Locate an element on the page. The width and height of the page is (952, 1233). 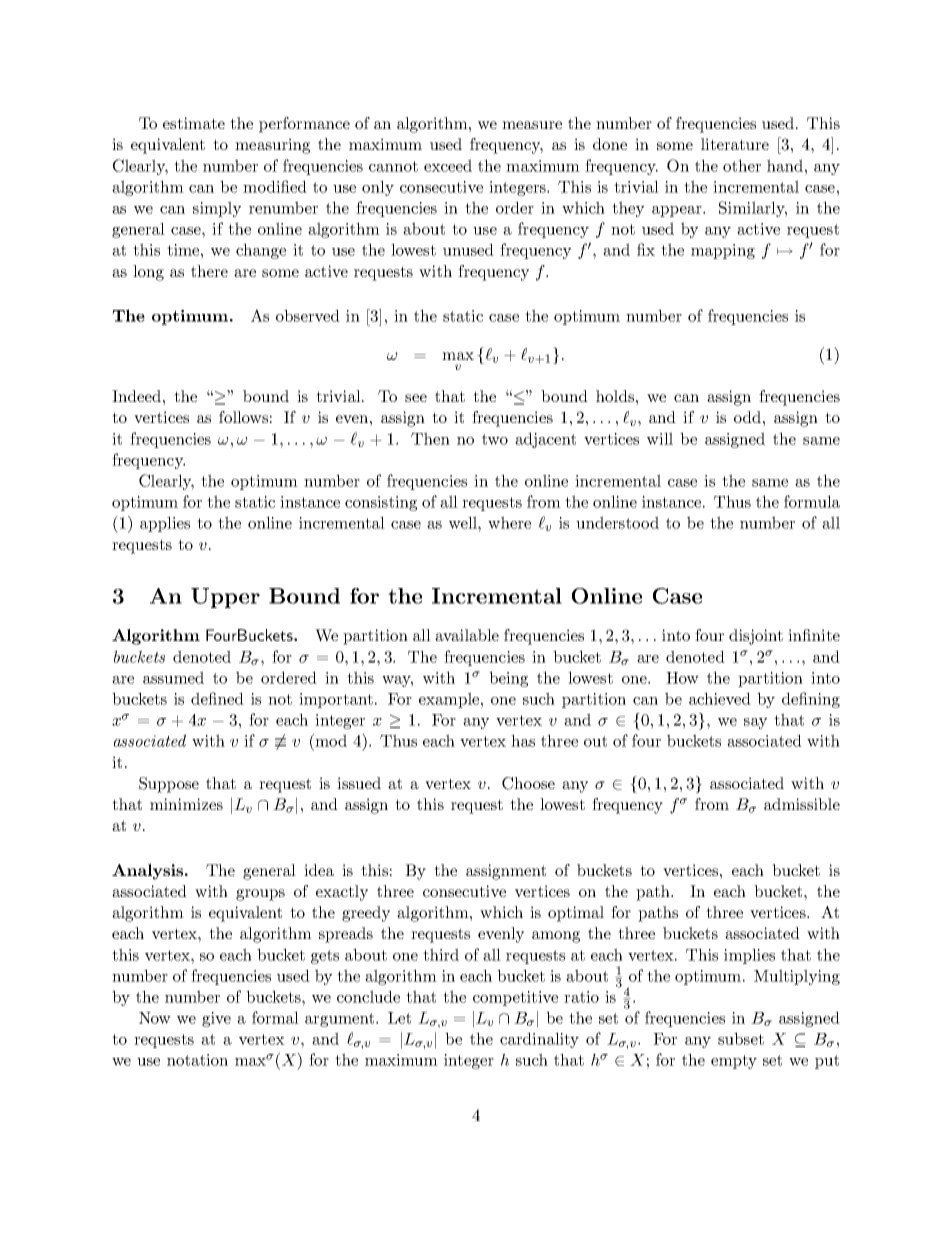
cardinality is located at coordinates (539, 1040).
